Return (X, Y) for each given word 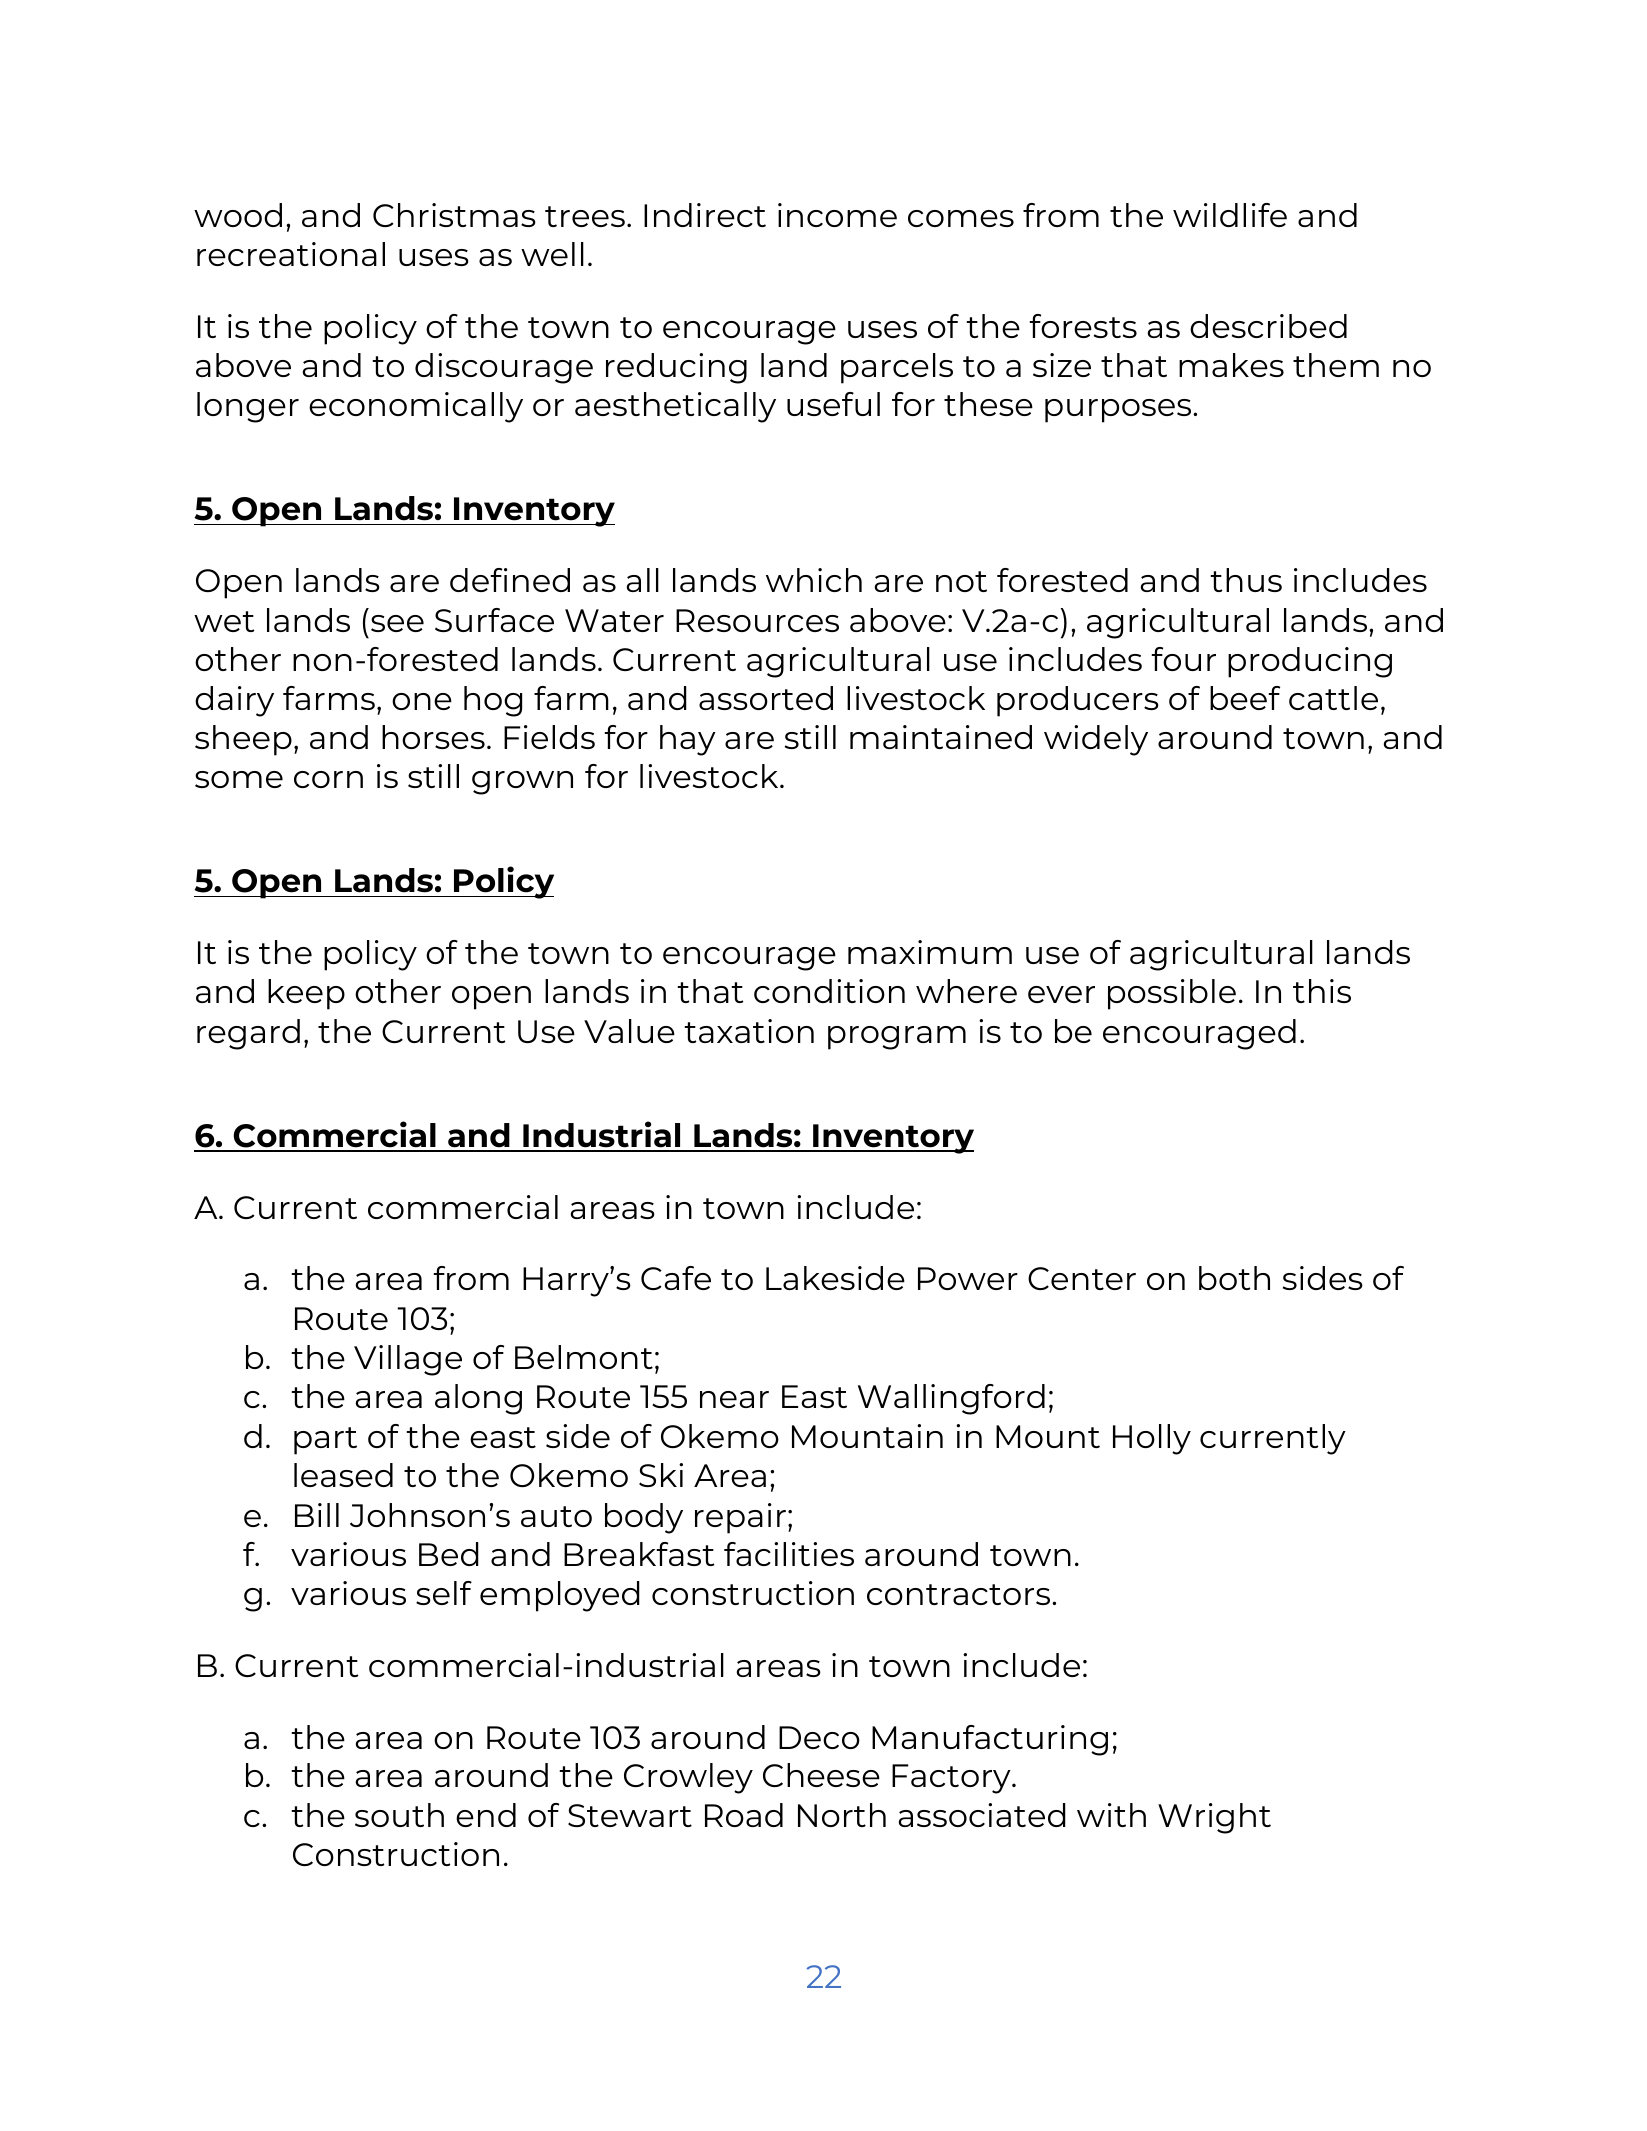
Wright (1214, 1818)
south (399, 1815)
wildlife (1230, 215)
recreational (291, 254)
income (837, 215)
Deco (819, 1737)
